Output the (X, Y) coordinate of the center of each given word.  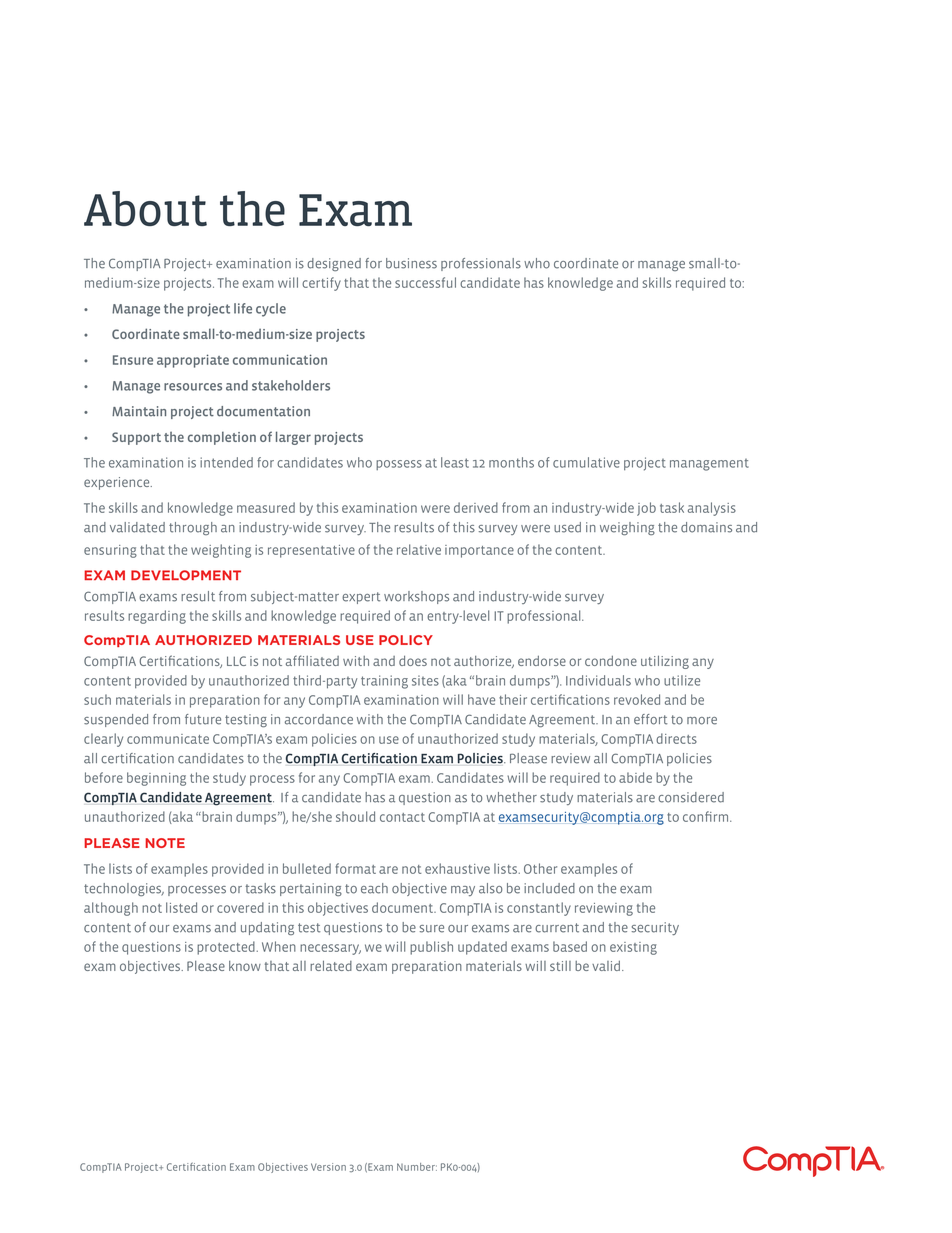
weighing (627, 528)
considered (691, 797)
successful (425, 282)
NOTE (165, 843)
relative (419, 549)
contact (402, 817)
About (145, 208)
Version (328, 1167)
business (411, 263)
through (193, 528)
